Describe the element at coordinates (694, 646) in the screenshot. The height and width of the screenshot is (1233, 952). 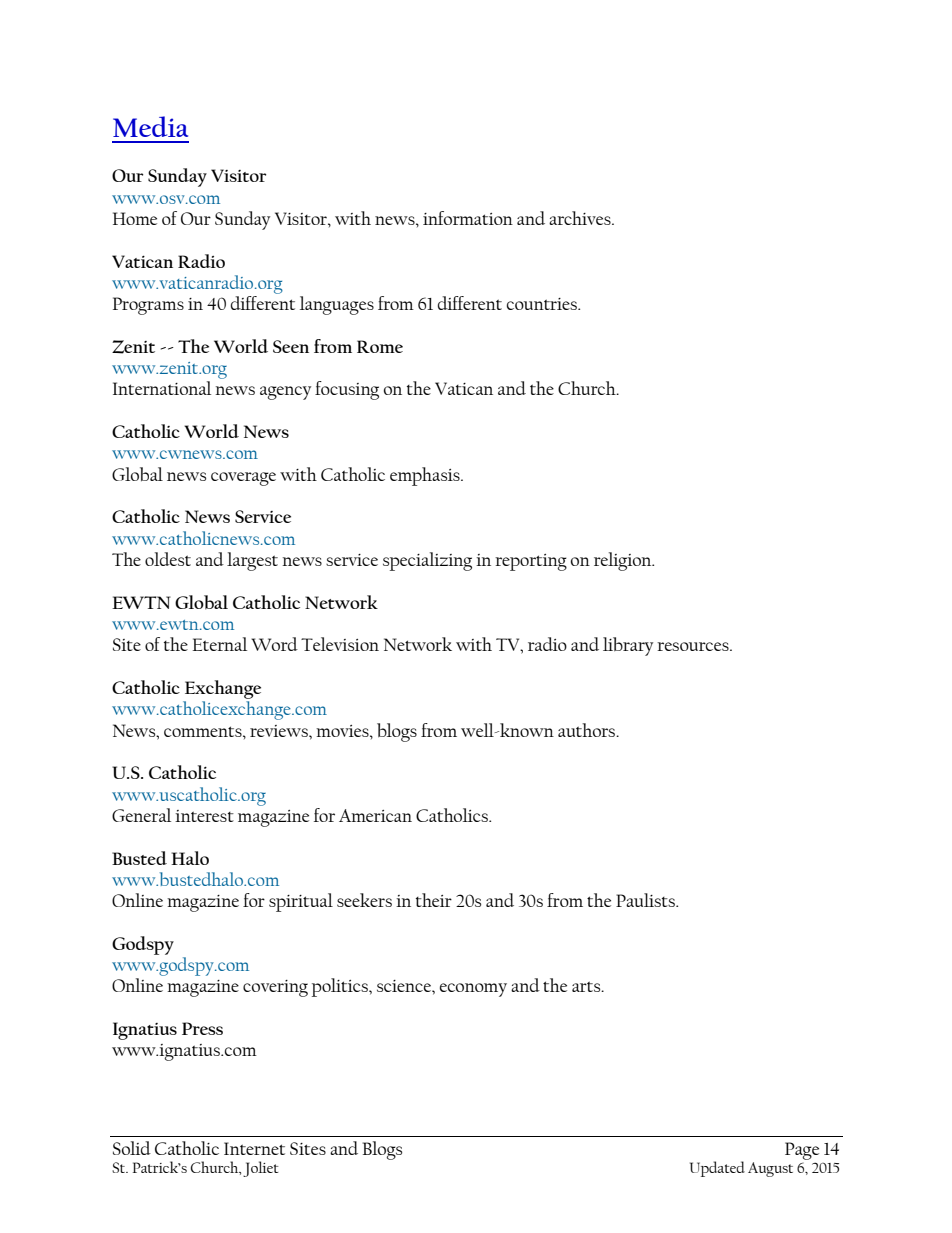
I see `resources` at that location.
